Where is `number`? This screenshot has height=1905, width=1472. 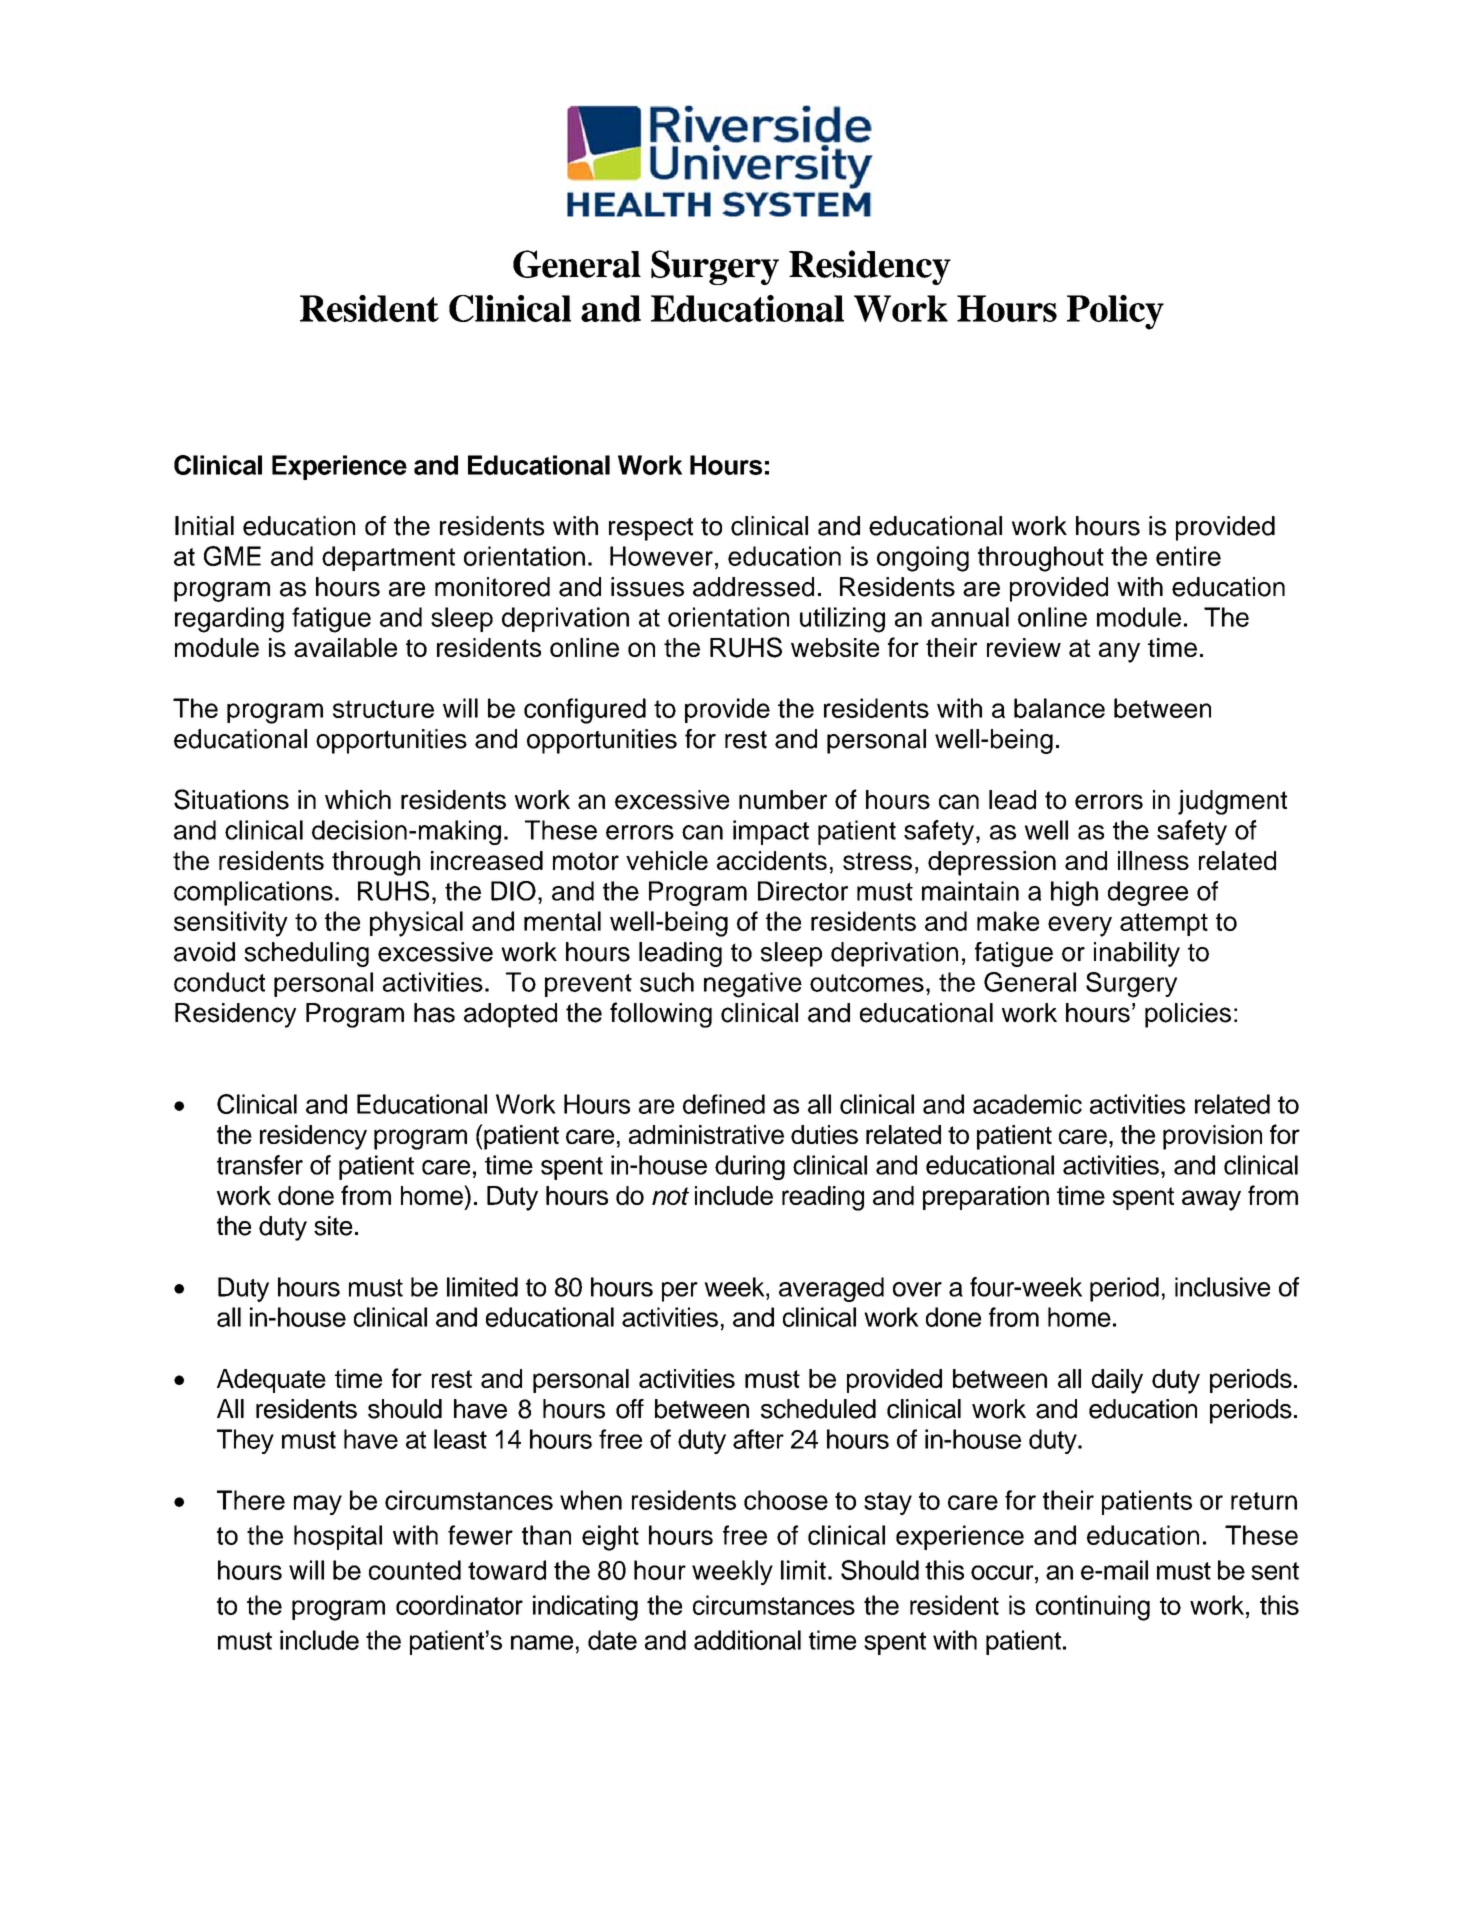 number is located at coordinates (783, 800).
